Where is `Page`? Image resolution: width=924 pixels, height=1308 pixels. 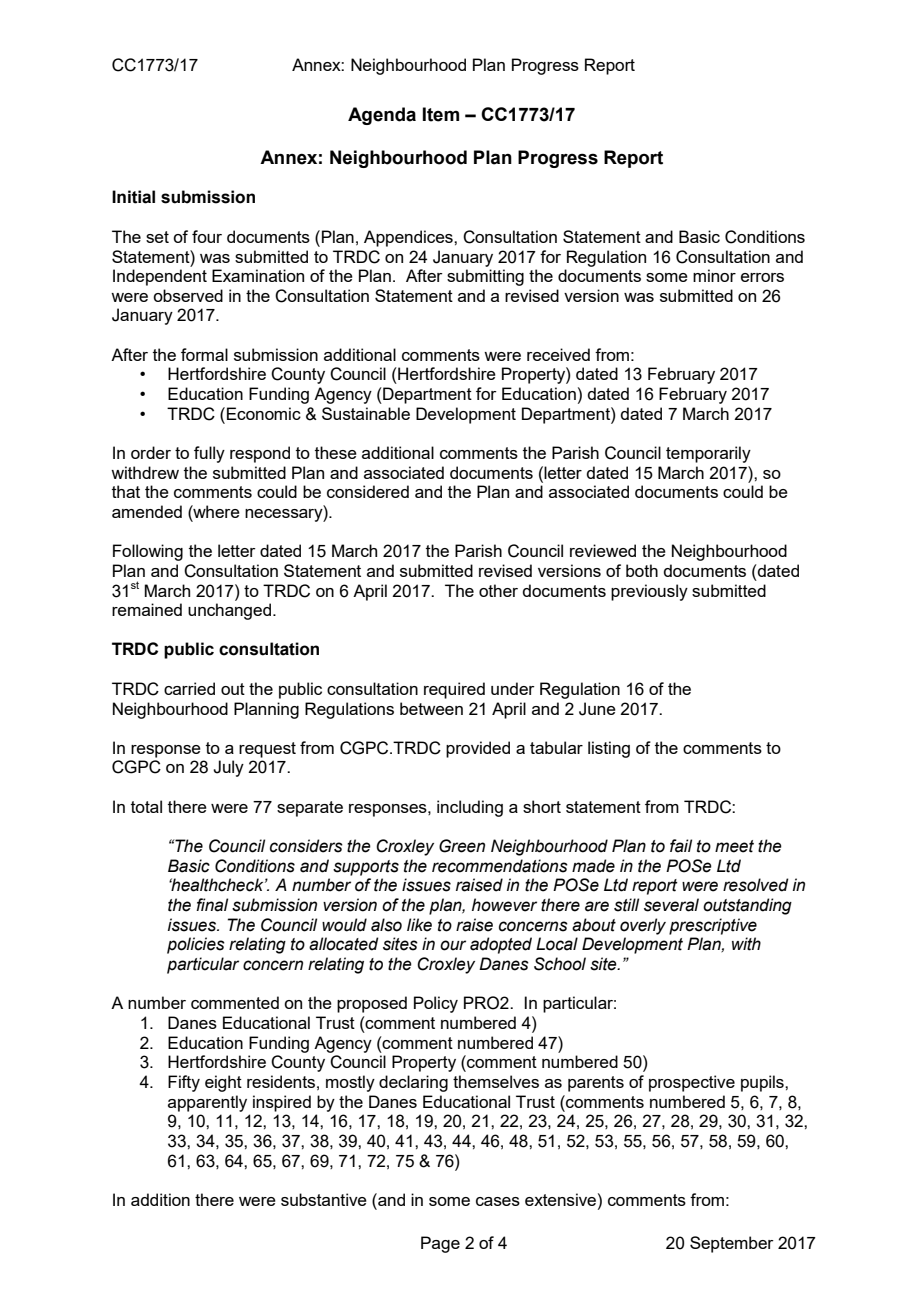 Page is located at coordinates (440, 1244).
